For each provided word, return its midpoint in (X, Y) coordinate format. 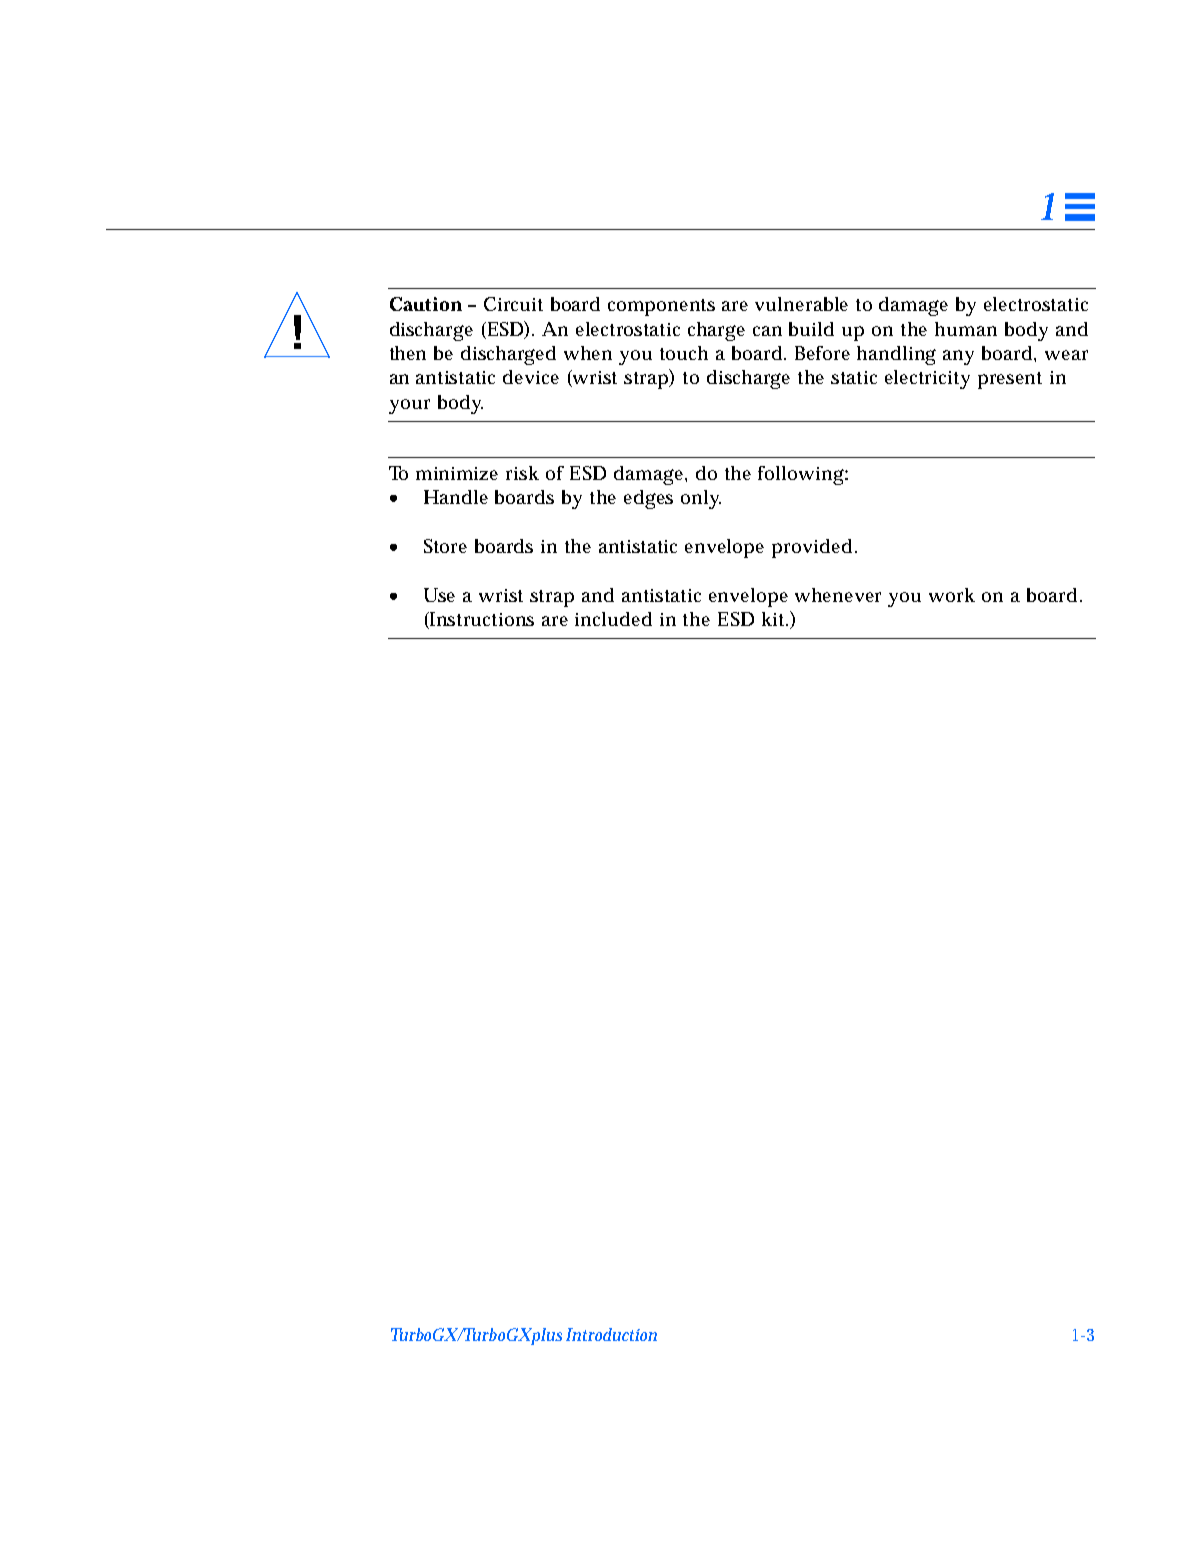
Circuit (513, 304)
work (952, 595)
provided (812, 548)
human (966, 329)
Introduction (611, 1334)
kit (775, 619)
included (613, 619)
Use (439, 595)
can (767, 331)
